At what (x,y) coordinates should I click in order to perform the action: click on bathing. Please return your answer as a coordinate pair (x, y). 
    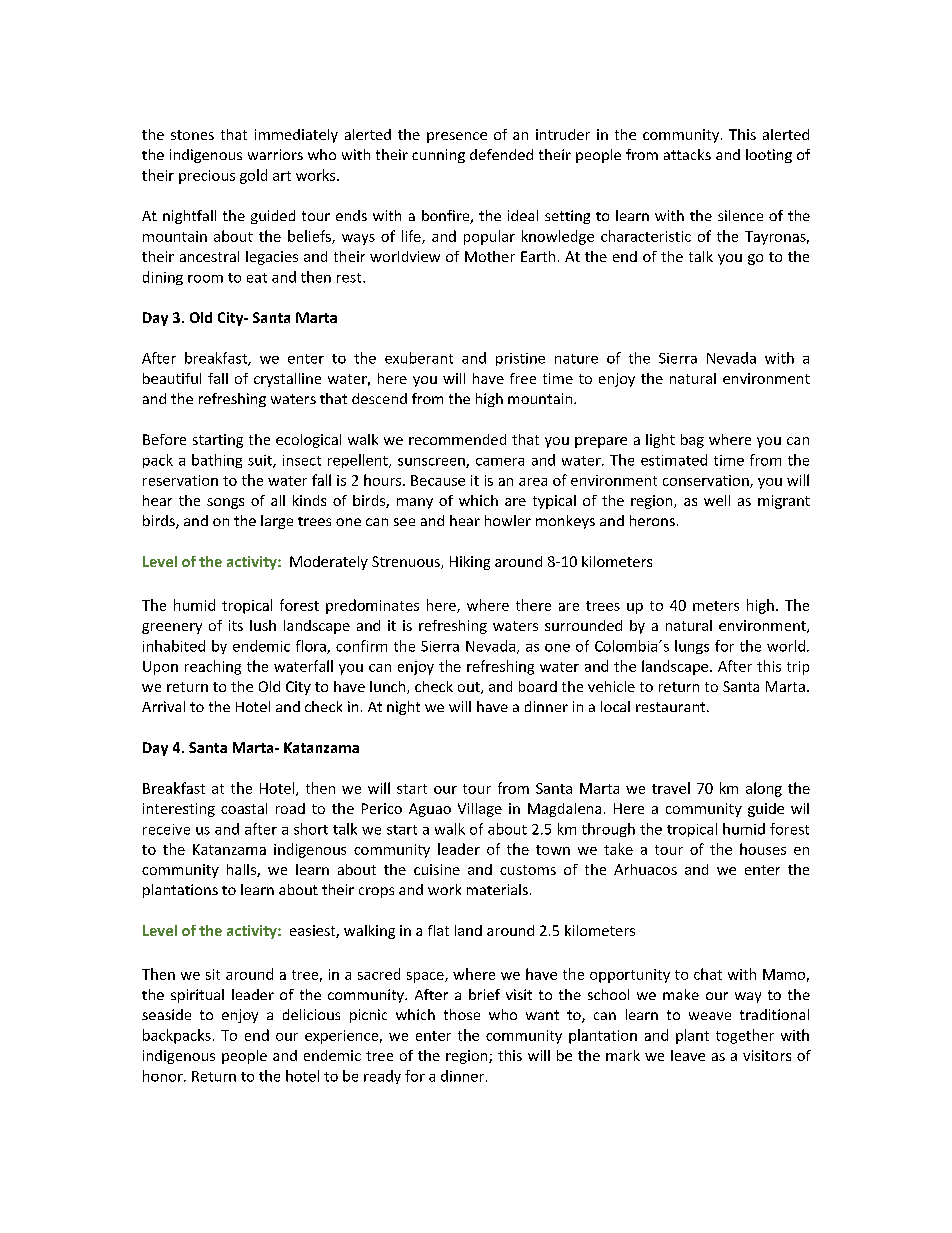
    Looking at the image, I should click on (217, 461).
